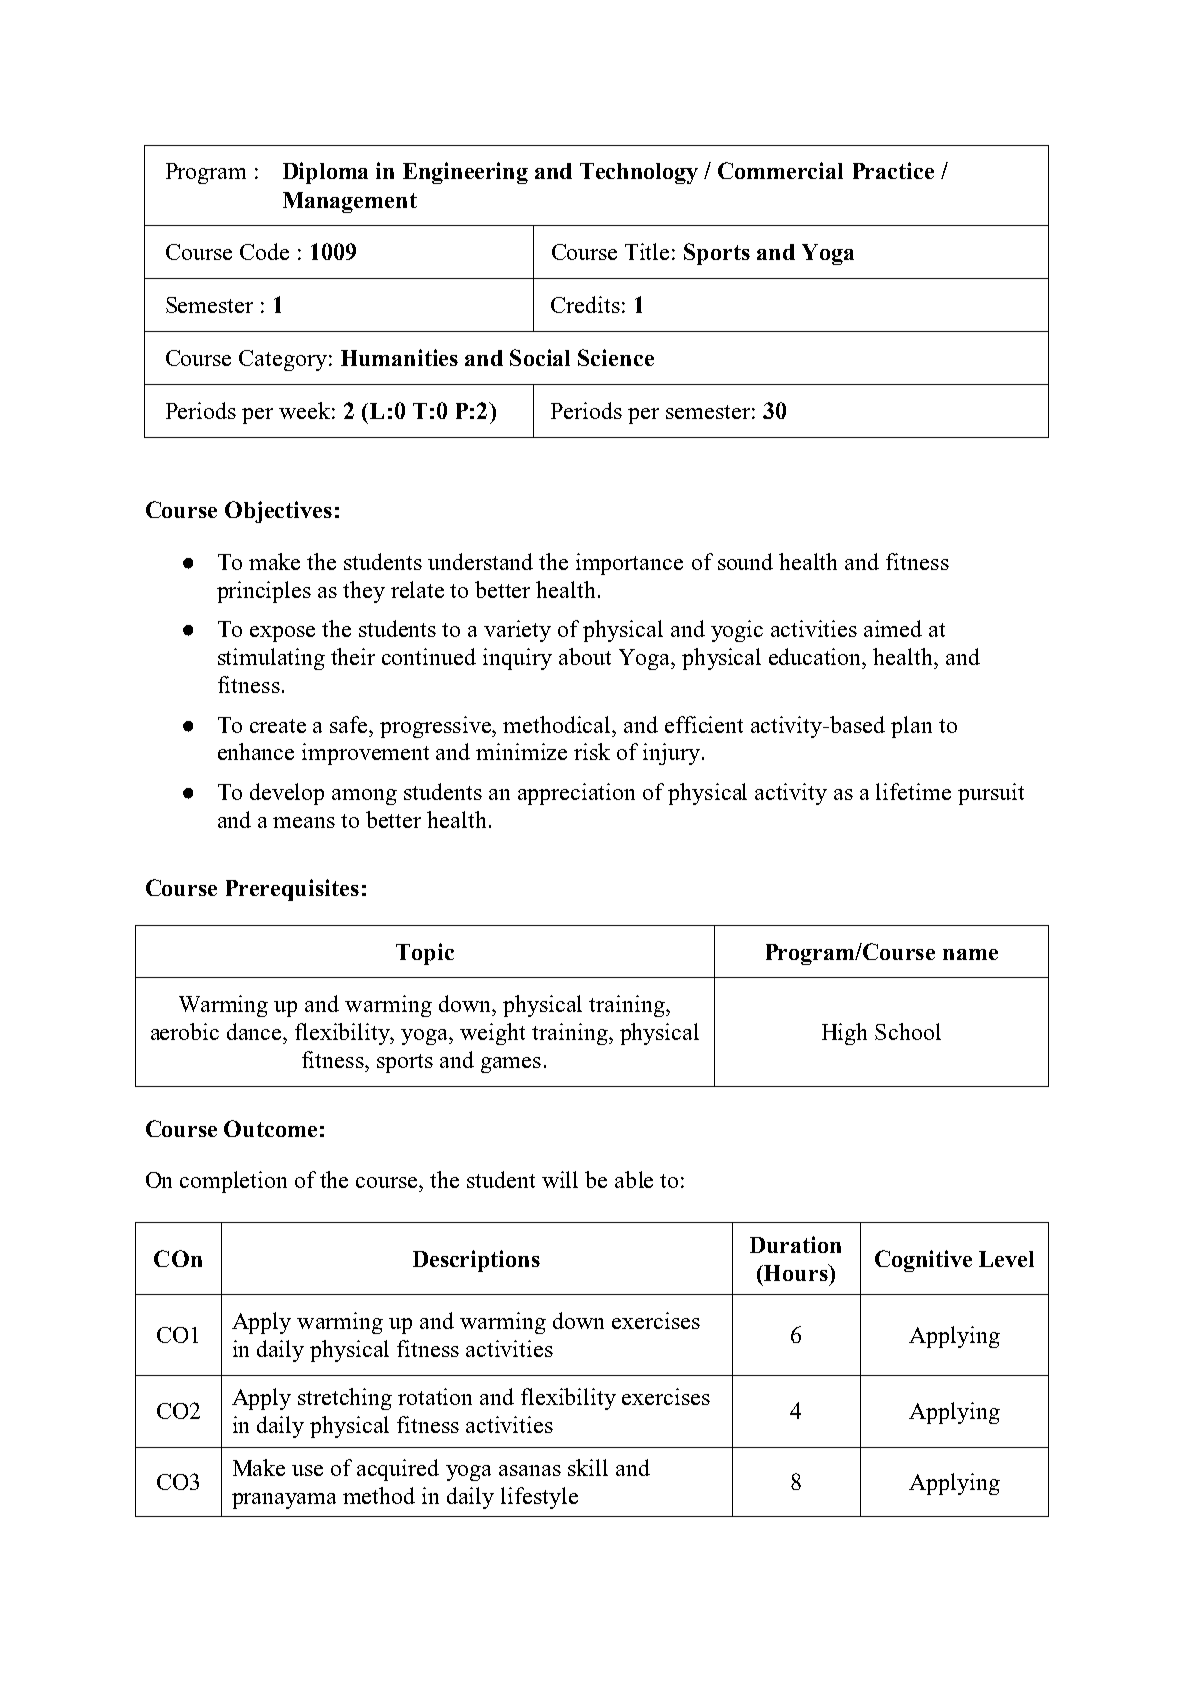 This document has height=1692, width=1196. What do you see at coordinates (893, 170) in the document?
I see `Practice` at bounding box center [893, 170].
